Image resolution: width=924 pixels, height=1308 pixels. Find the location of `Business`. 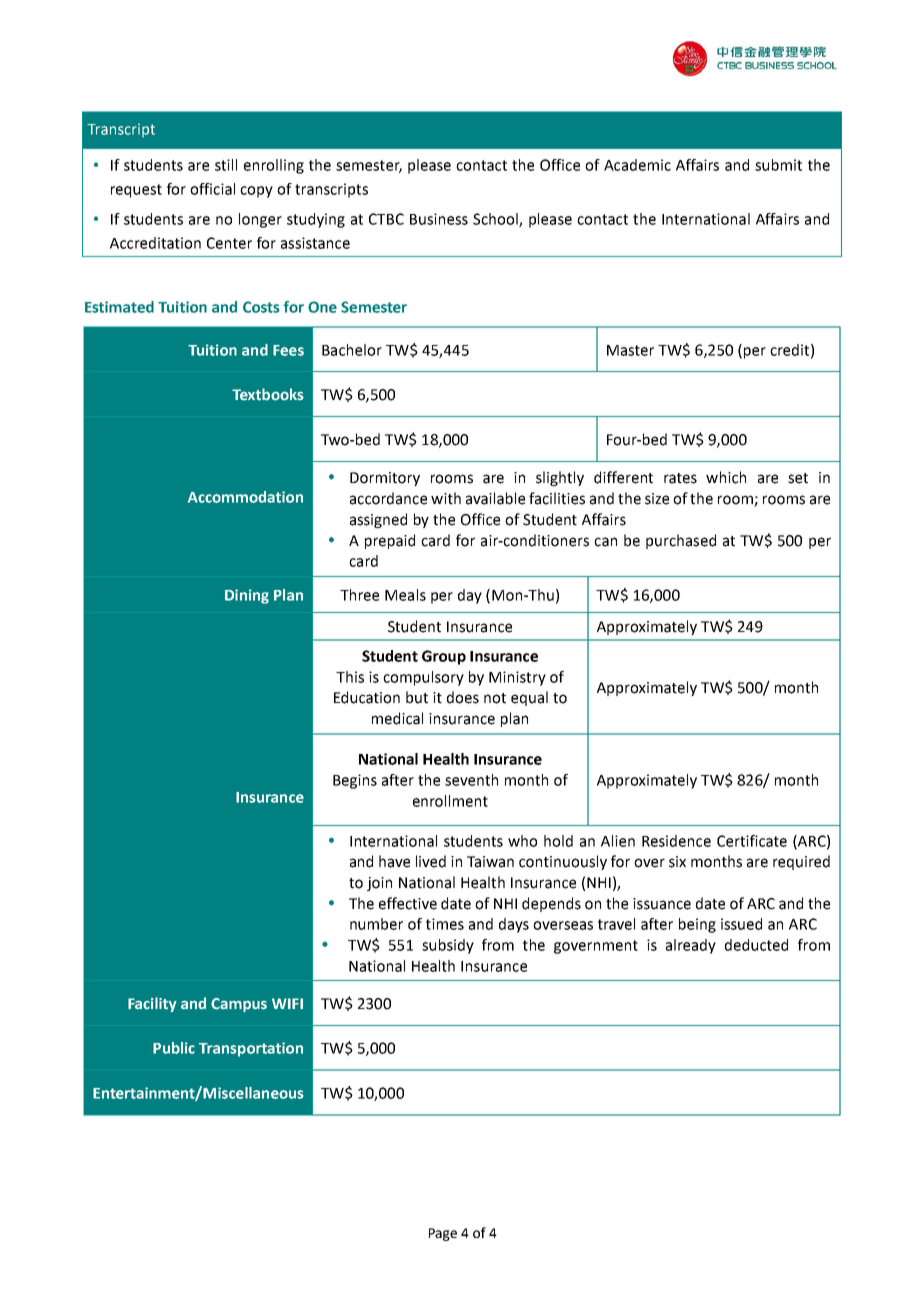

Business is located at coordinates (439, 219).
